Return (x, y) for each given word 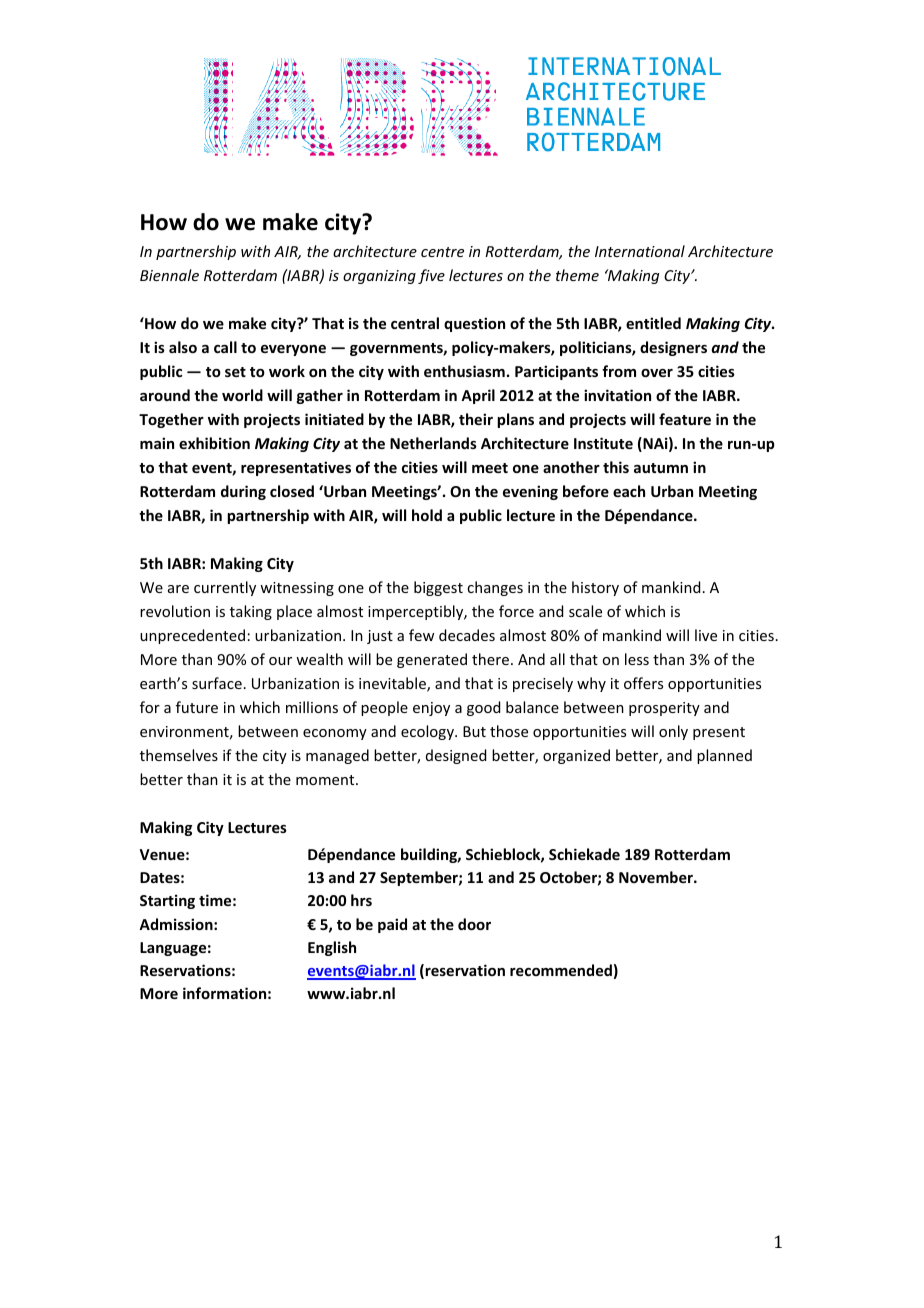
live (706, 635)
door (474, 924)
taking (251, 612)
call (225, 347)
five (431, 276)
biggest (438, 588)
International (640, 251)
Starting (167, 901)
